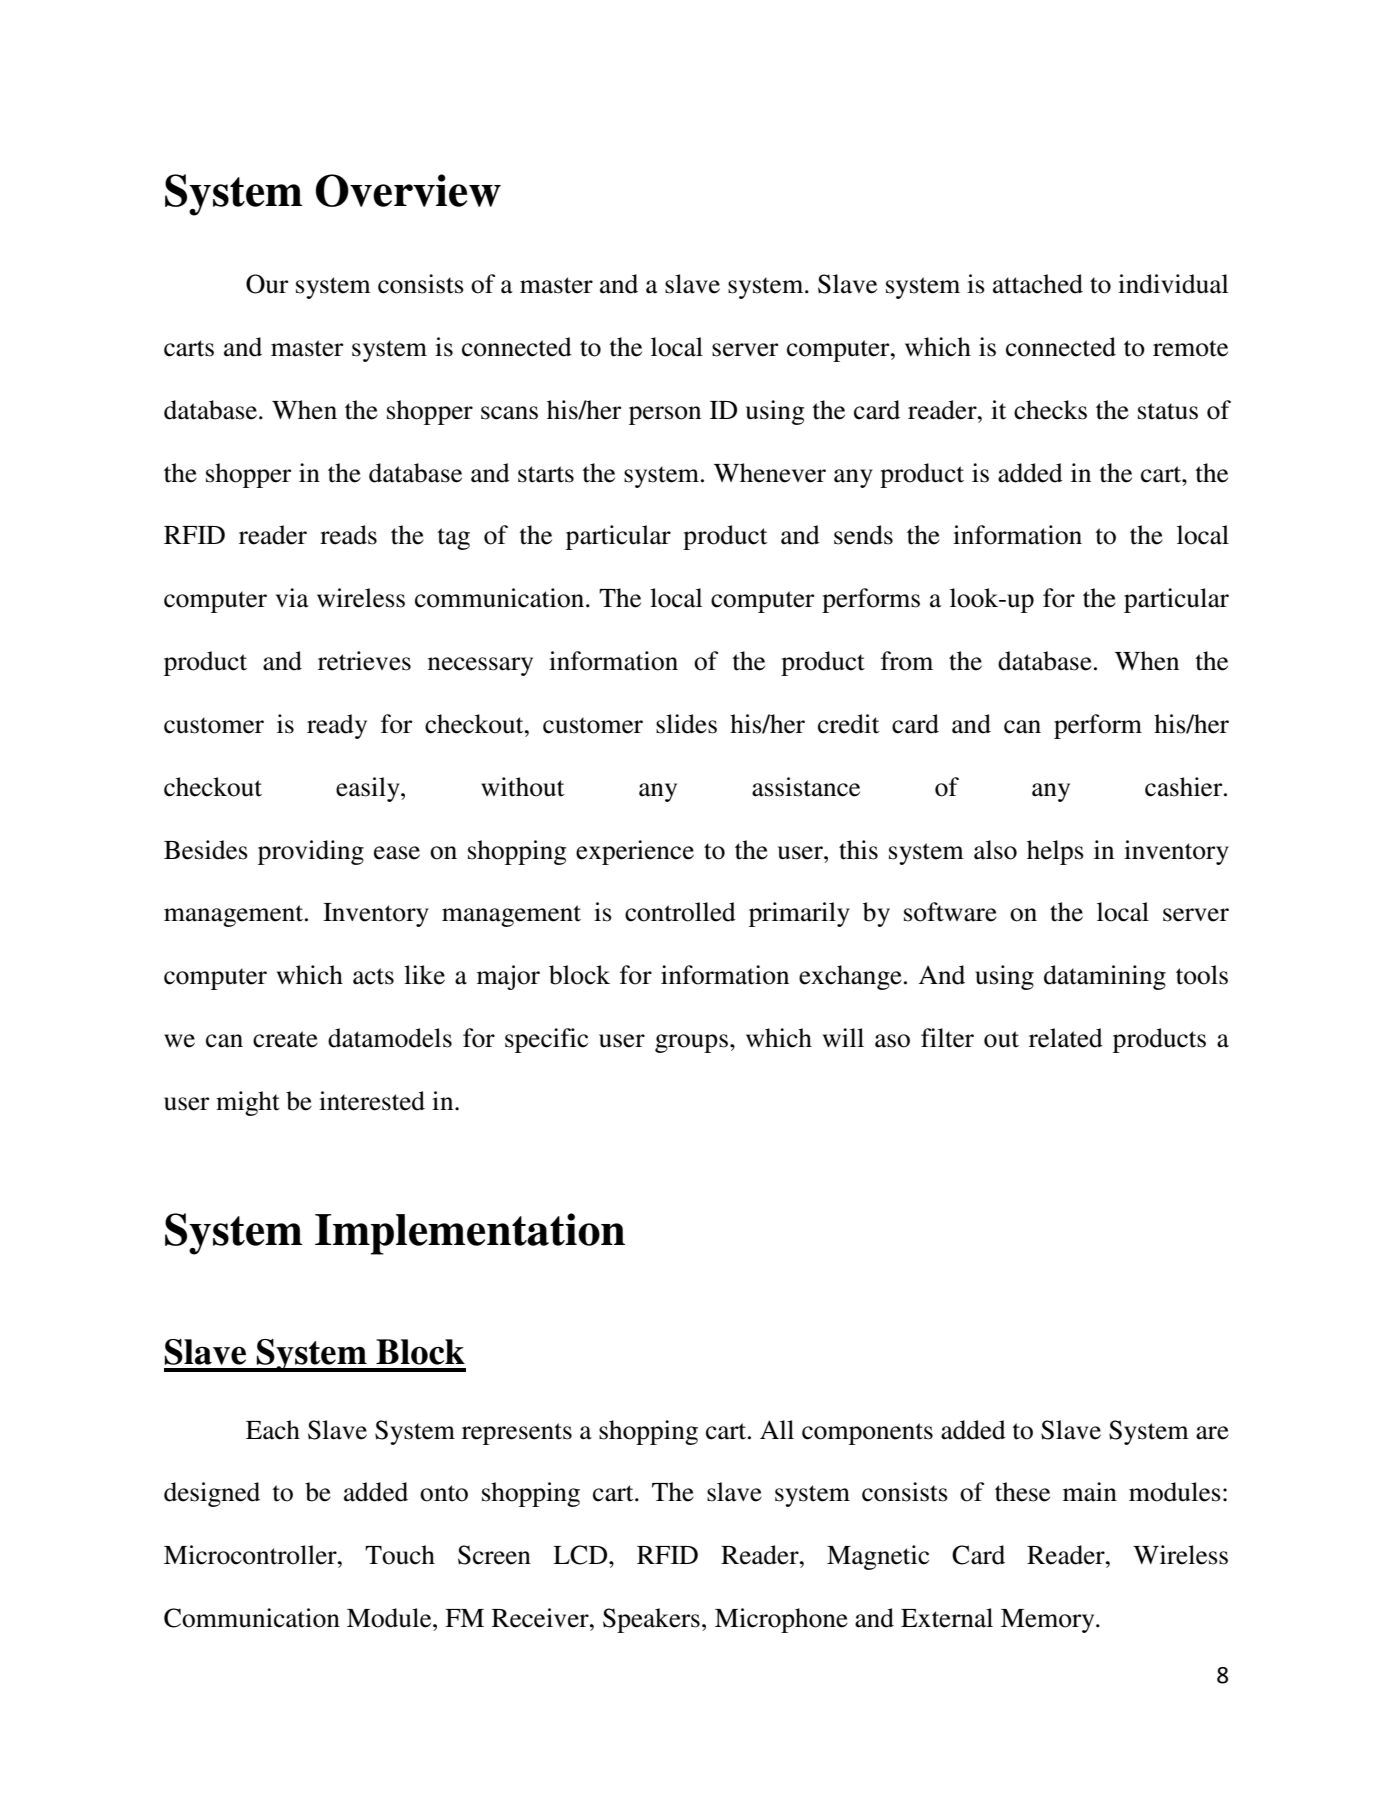 This screenshot has width=1393, height=1803. What do you see at coordinates (907, 661) in the screenshot?
I see `from` at bounding box center [907, 661].
